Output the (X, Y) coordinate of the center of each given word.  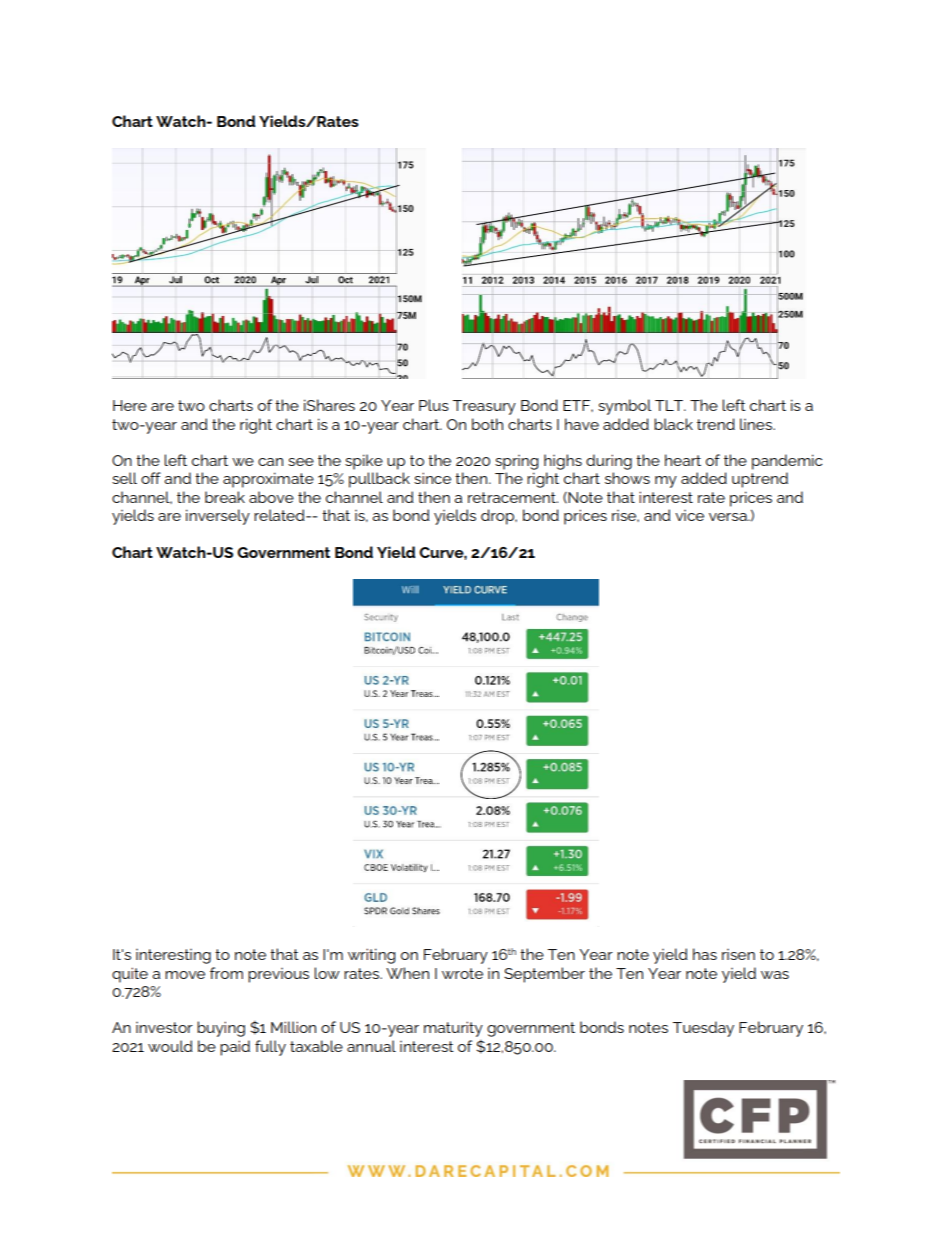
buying (221, 1029)
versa (729, 517)
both (487, 424)
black (673, 424)
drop (498, 517)
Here (130, 405)
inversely (218, 517)
